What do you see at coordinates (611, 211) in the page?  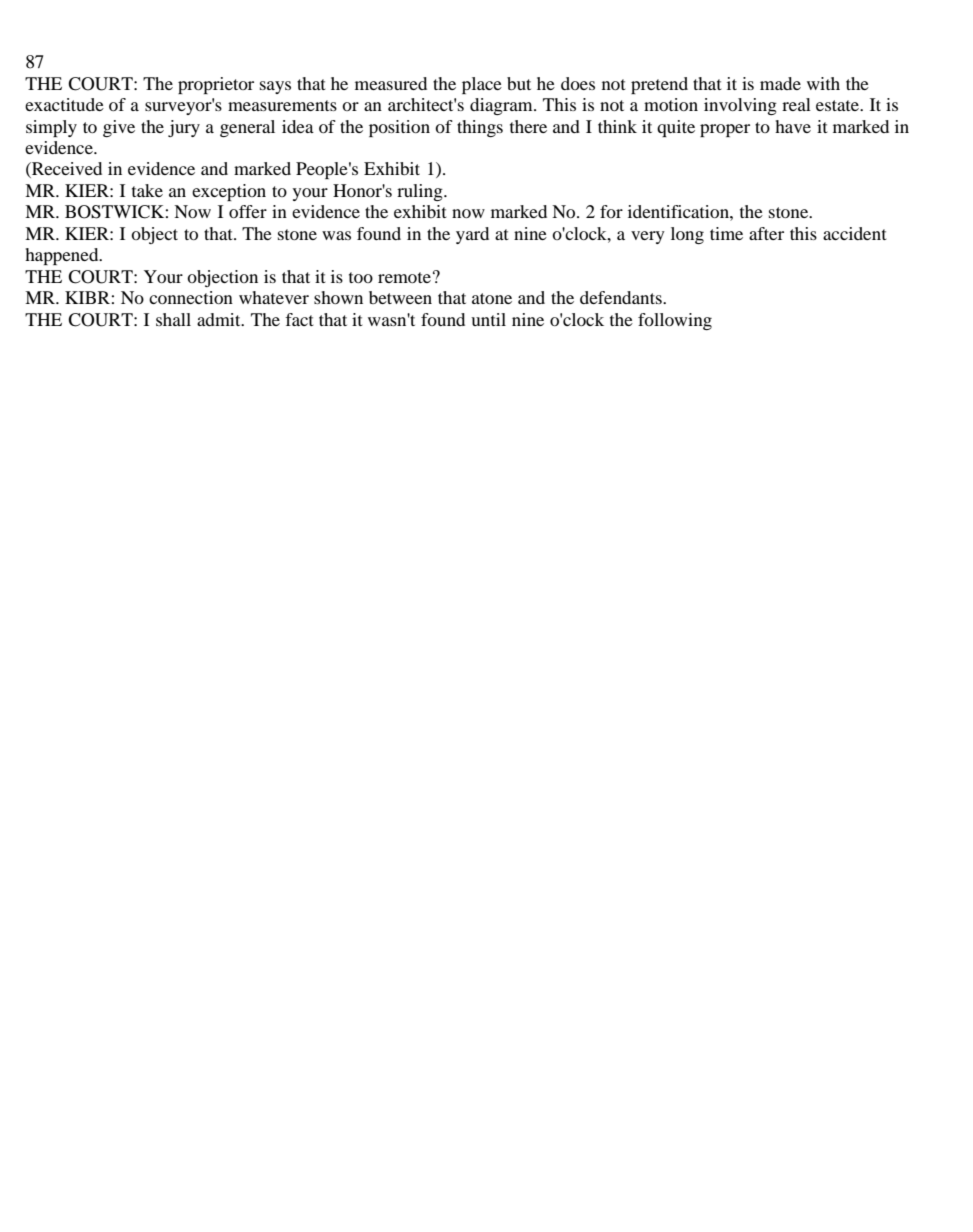 I see `for` at bounding box center [611, 211].
